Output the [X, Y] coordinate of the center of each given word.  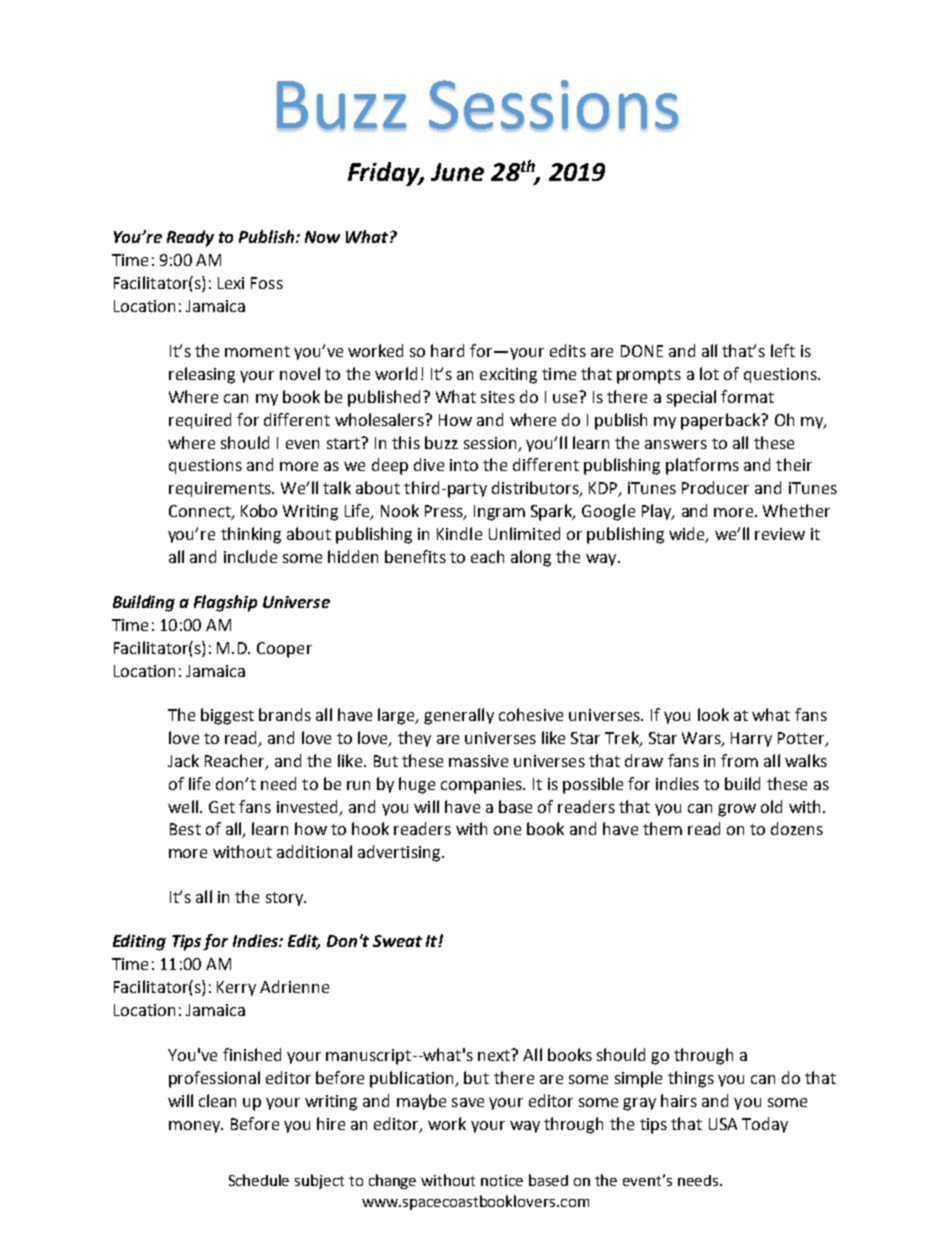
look [713, 714]
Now [322, 237]
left [783, 350]
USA [723, 1124]
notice [502, 1180]
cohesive [531, 714]
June [457, 172]
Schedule [259, 1180]
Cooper [284, 650]
